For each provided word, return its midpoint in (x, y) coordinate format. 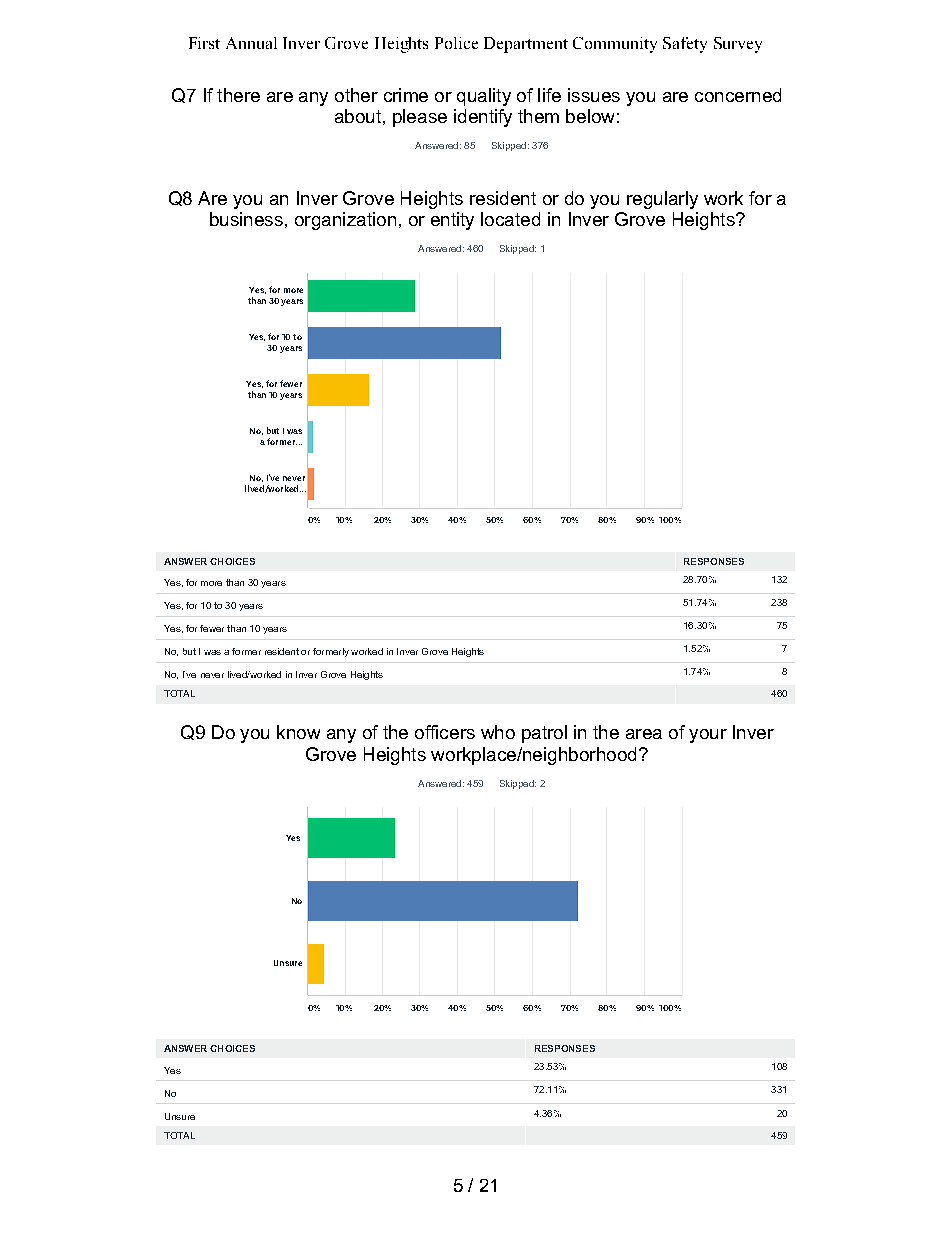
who (498, 732)
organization (345, 221)
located (510, 219)
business (246, 219)
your (708, 736)
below (590, 116)
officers (445, 732)
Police (456, 43)
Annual (251, 43)
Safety (685, 45)
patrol (544, 734)
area (644, 734)
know (298, 732)
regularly (662, 200)
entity (452, 221)
